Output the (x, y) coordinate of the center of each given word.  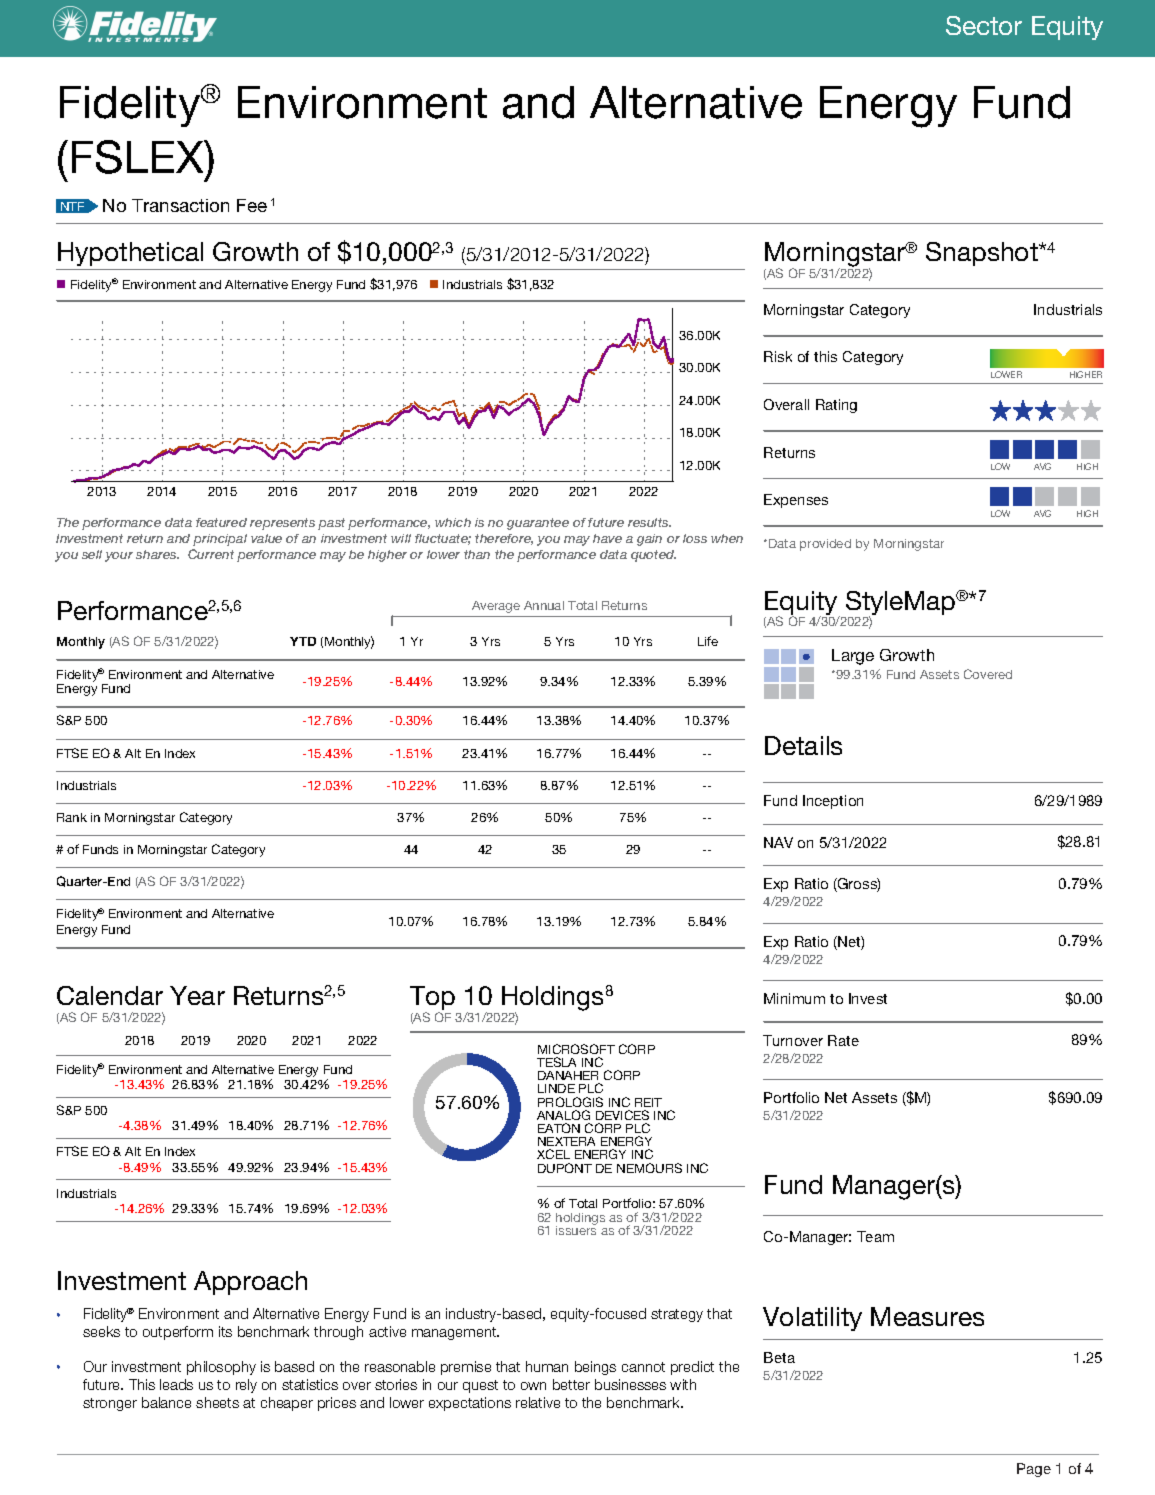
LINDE (556, 1088)
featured (221, 522)
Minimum (794, 998)
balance (166, 1402)
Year (197, 995)
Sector (984, 25)
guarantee (538, 524)
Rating (836, 406)
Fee (252, 205)
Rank (72, 817)
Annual (544, 605)
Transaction (180, 205)
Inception (833, 802)
